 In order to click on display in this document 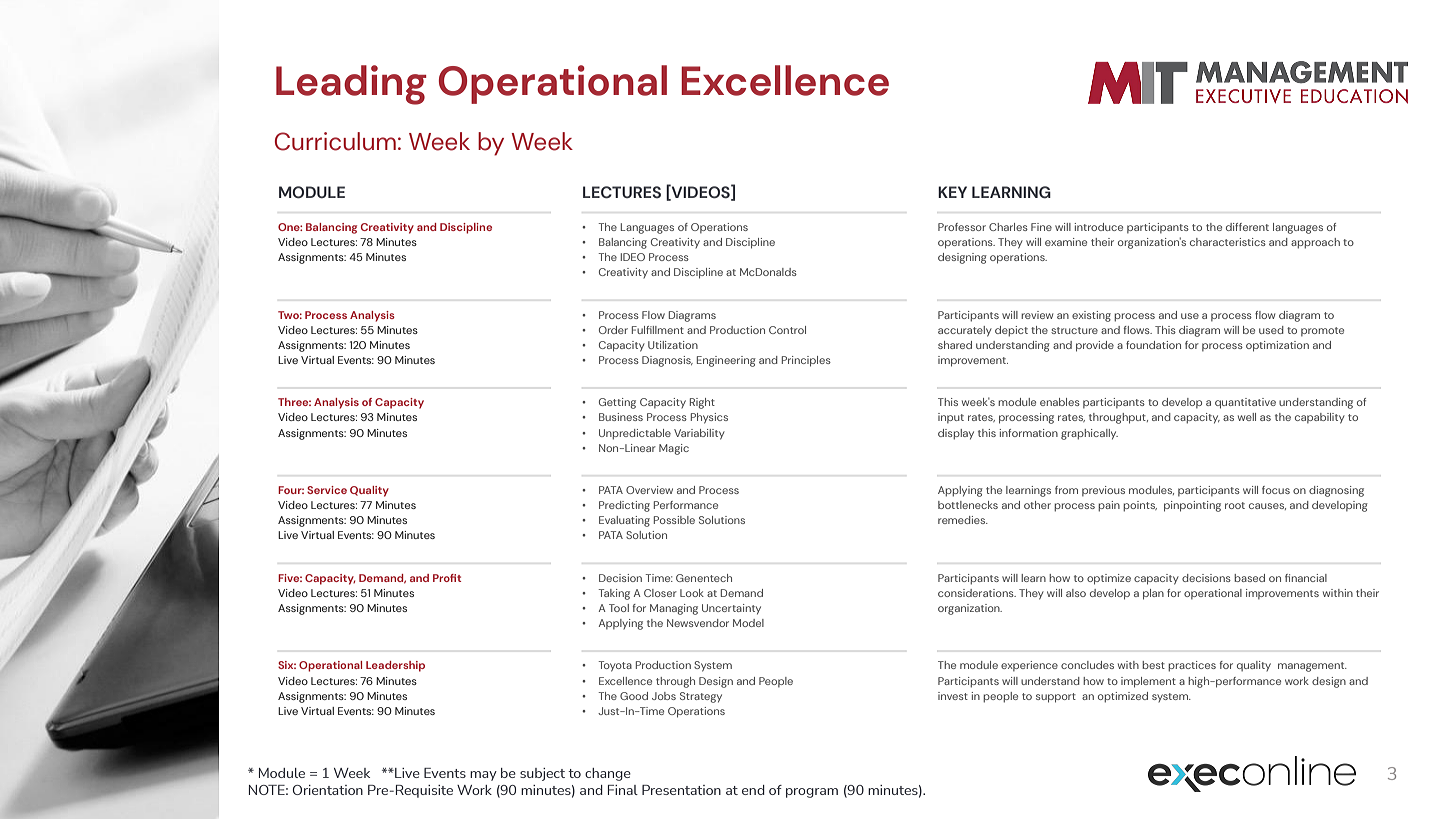, I will do `click(956, 434)`.
